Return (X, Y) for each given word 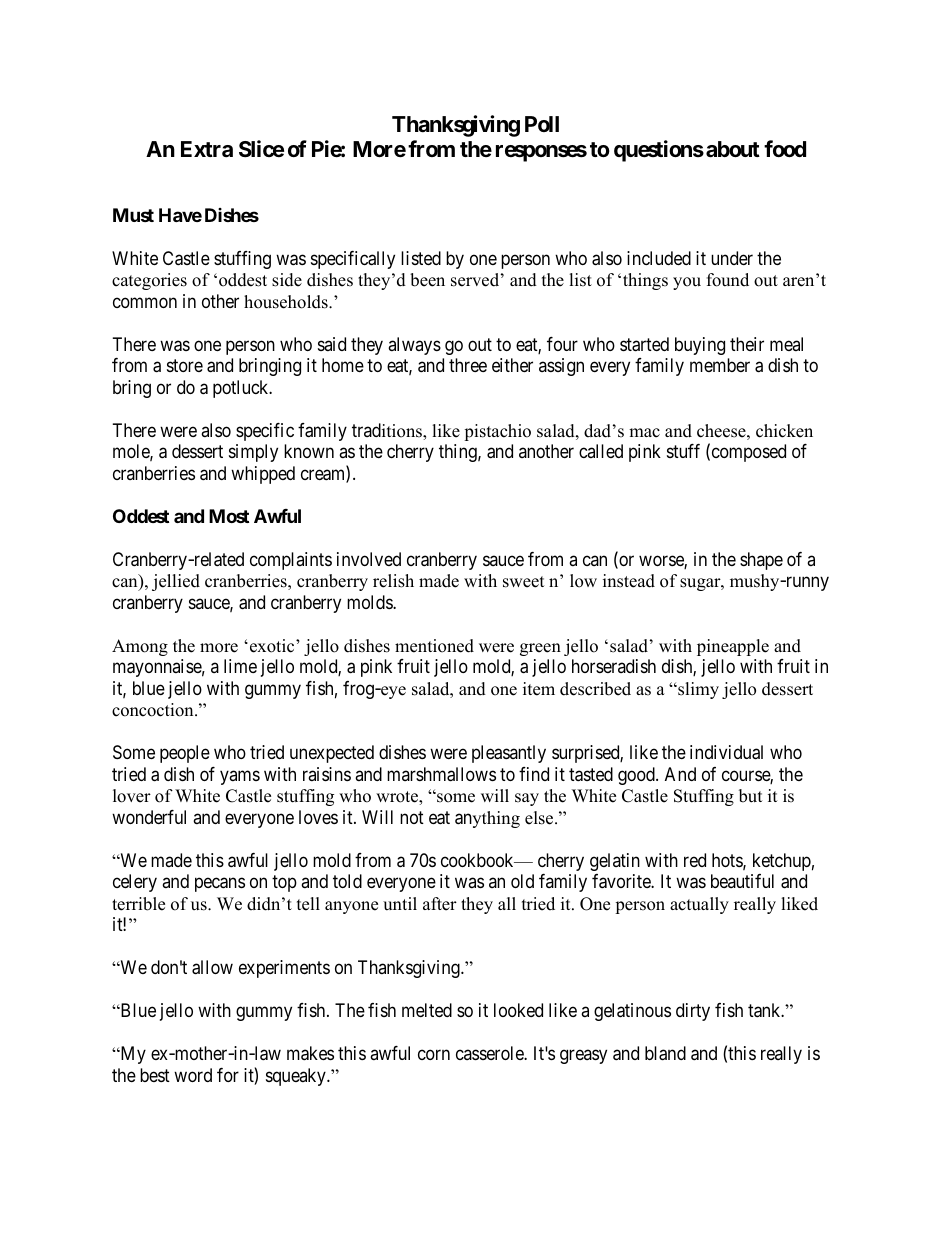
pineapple (733, 647)
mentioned (434, 646)
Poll (542, 124)
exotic (273, 646)
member (720, 365)
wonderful (149, 817)
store (185, 366)
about (733, 149)
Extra (207, 149)
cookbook (478, 860)
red (695, 860)
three (468, 365)
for (228, 1075)
